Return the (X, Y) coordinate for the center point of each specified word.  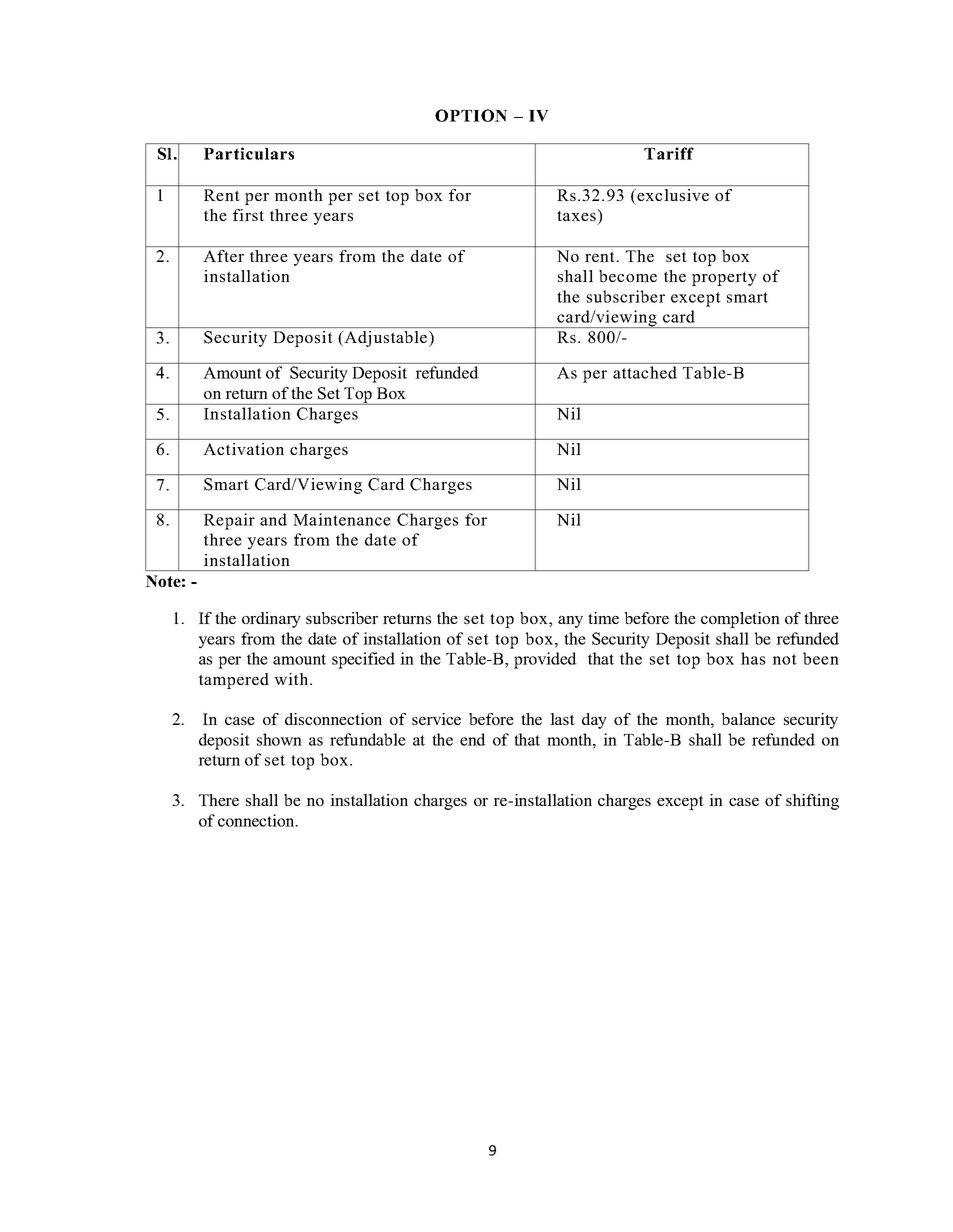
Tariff (669, 153)
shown (279, 739)
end (473, 739)
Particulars (249, 153)
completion (740, 620)
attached (645, 372)
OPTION (471, 115)
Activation (244, 449)
